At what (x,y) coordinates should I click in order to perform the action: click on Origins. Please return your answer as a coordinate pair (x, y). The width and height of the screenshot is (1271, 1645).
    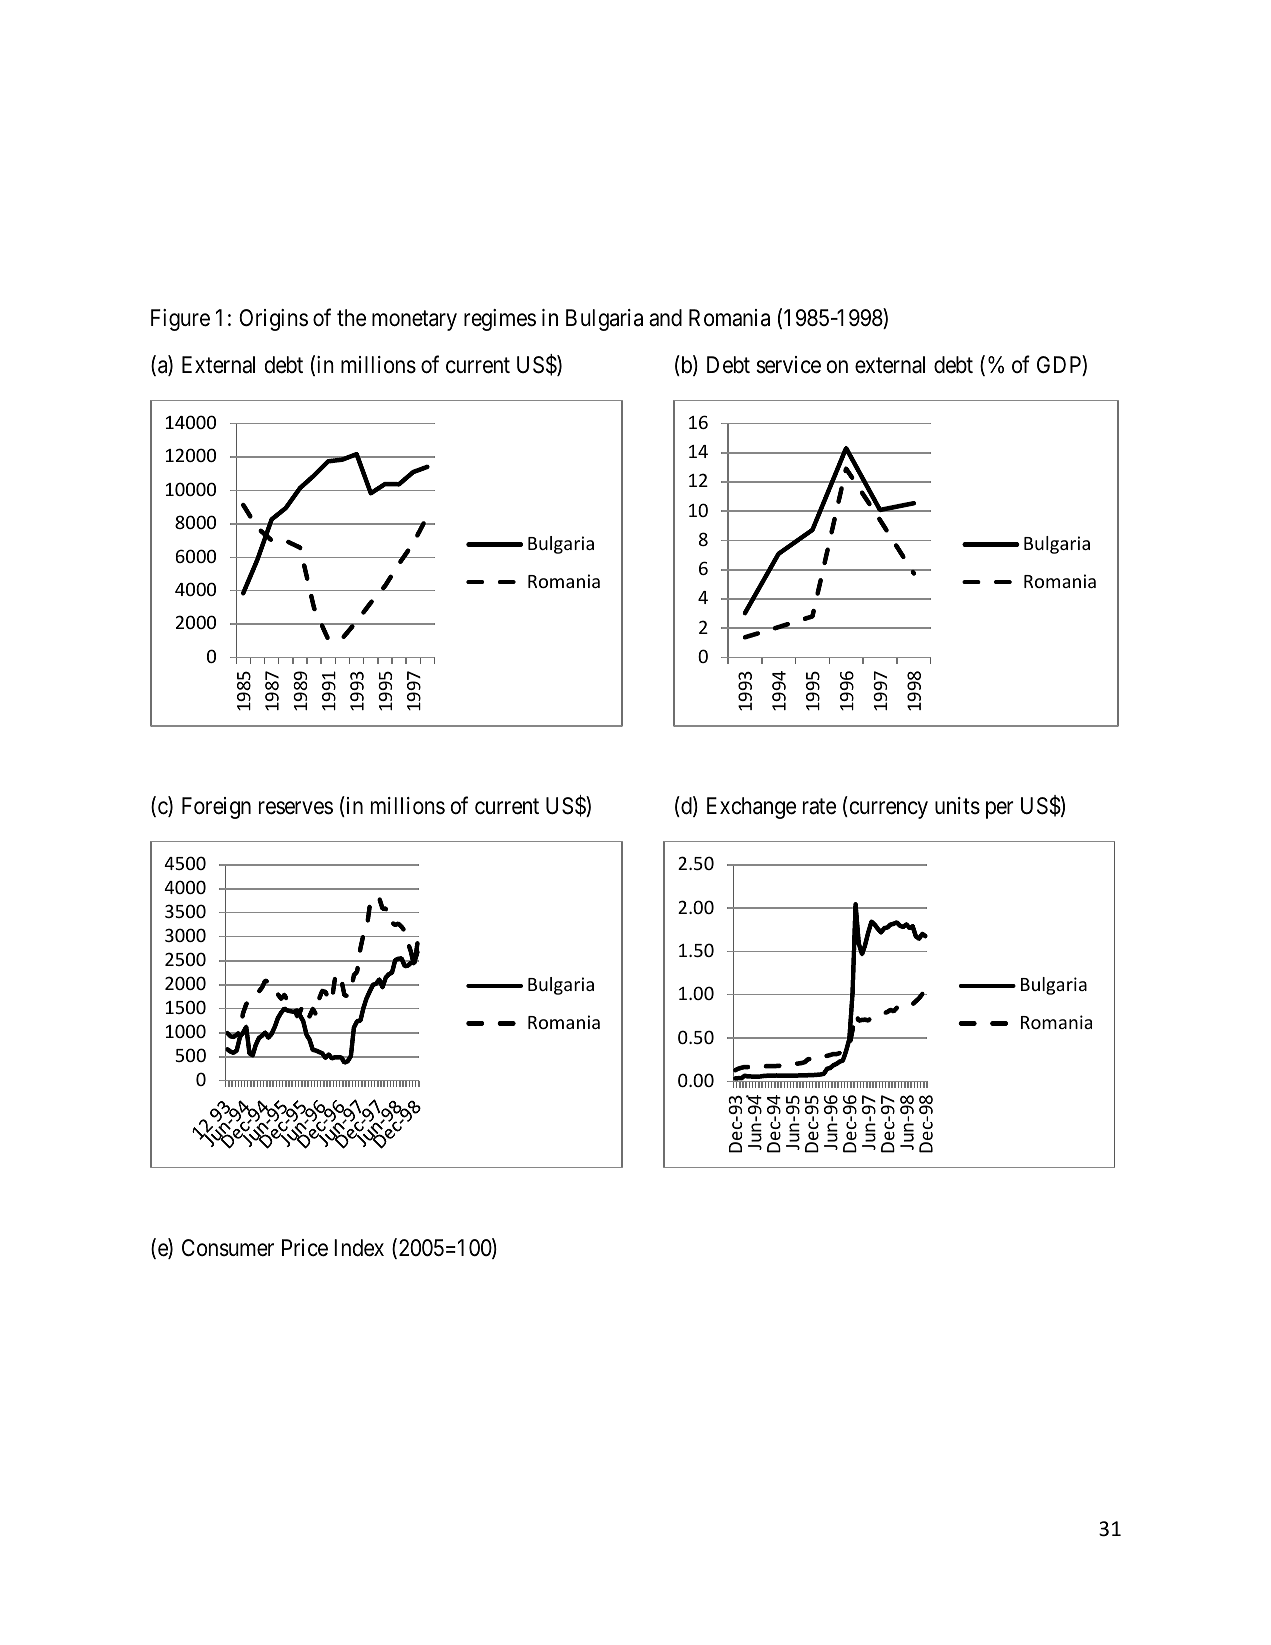
    Looking at the image, I should click on (273, 320).
